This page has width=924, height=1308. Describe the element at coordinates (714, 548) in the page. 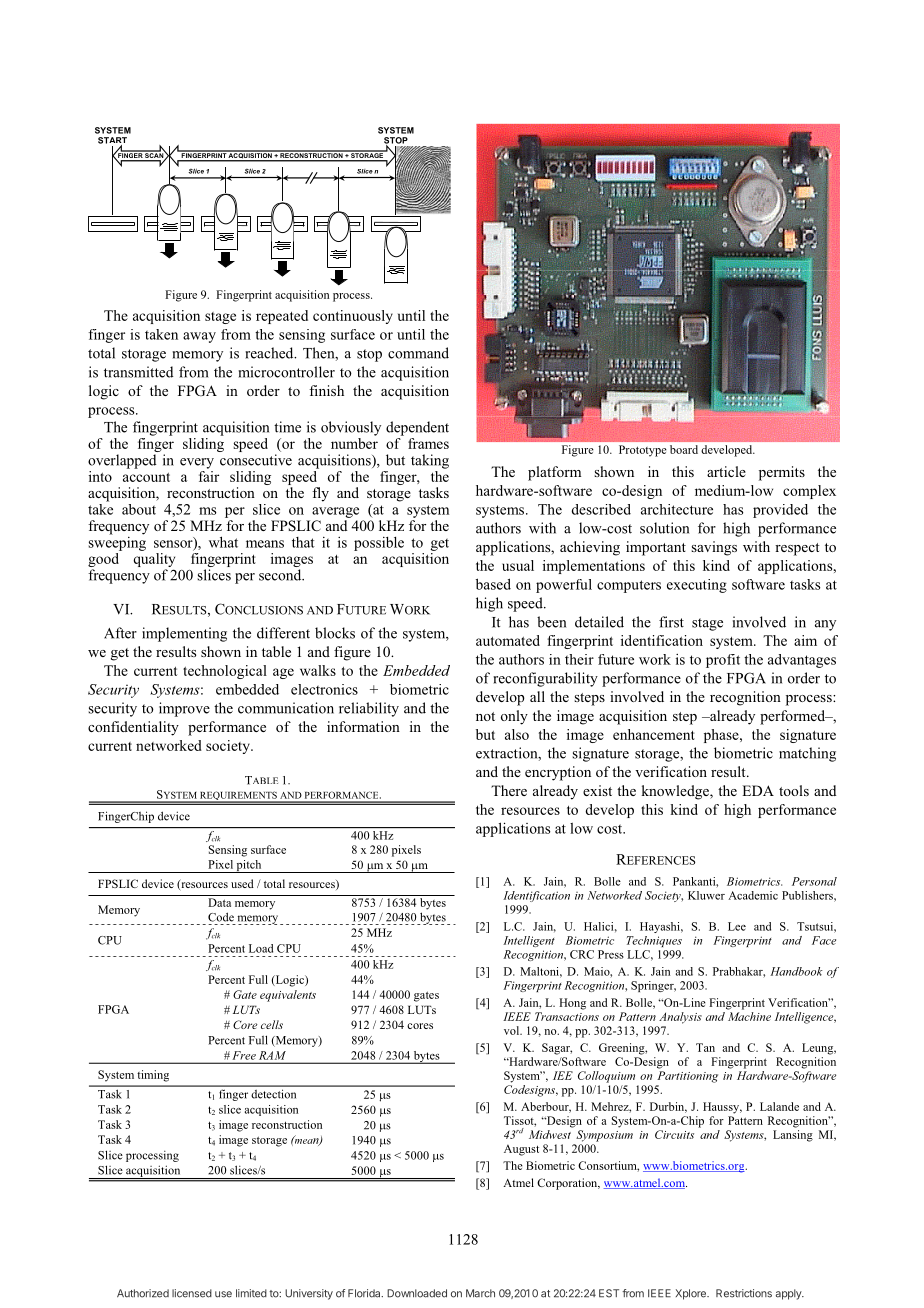

I see `savings` at that location.
